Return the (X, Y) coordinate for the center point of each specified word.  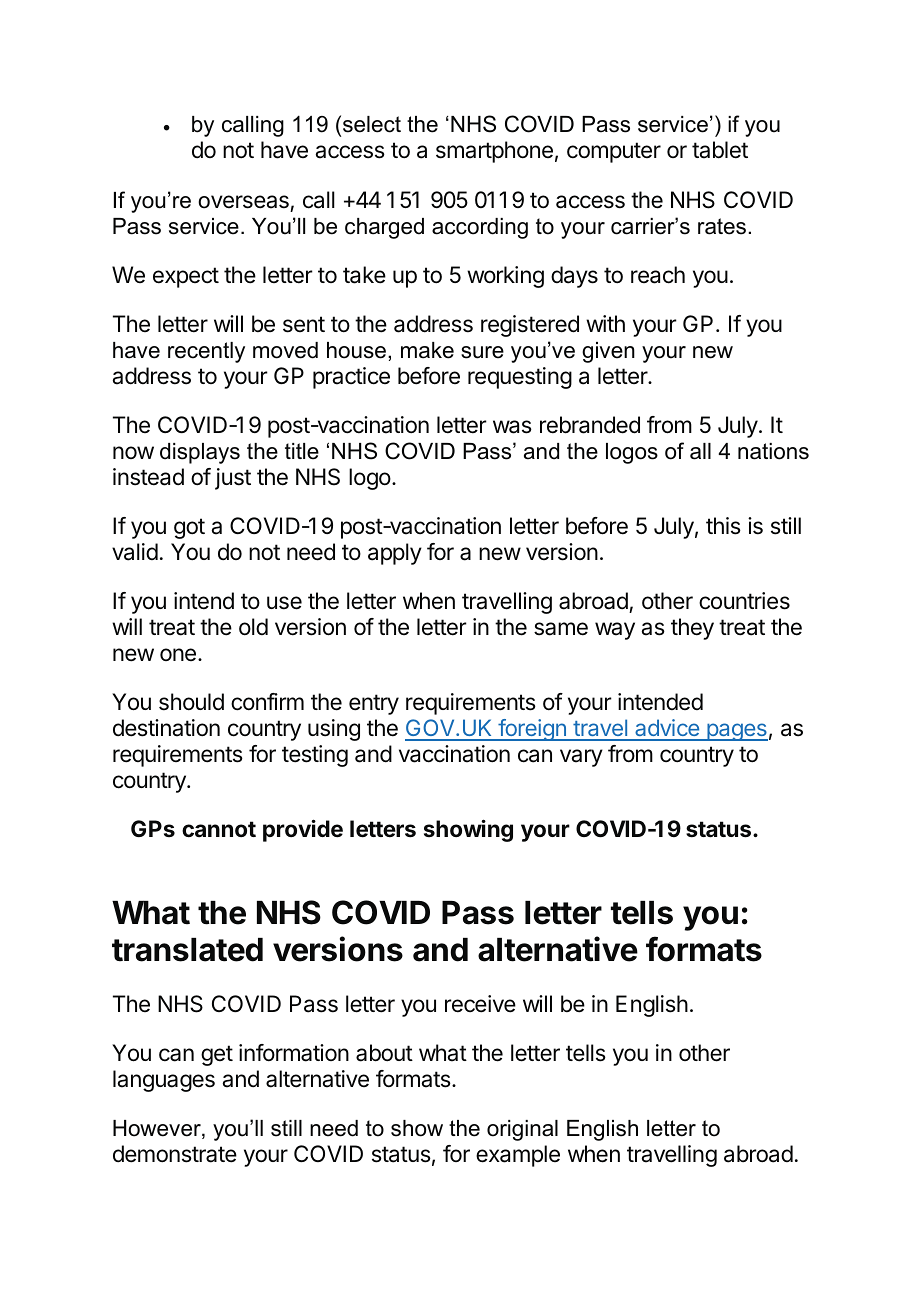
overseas (243, 202)
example (518, 1156)
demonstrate (175, 1154)
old (253, 627)
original (522, 1130)
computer (614, 152)
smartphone (494, 152)
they (692, 629)
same (561, 629)
